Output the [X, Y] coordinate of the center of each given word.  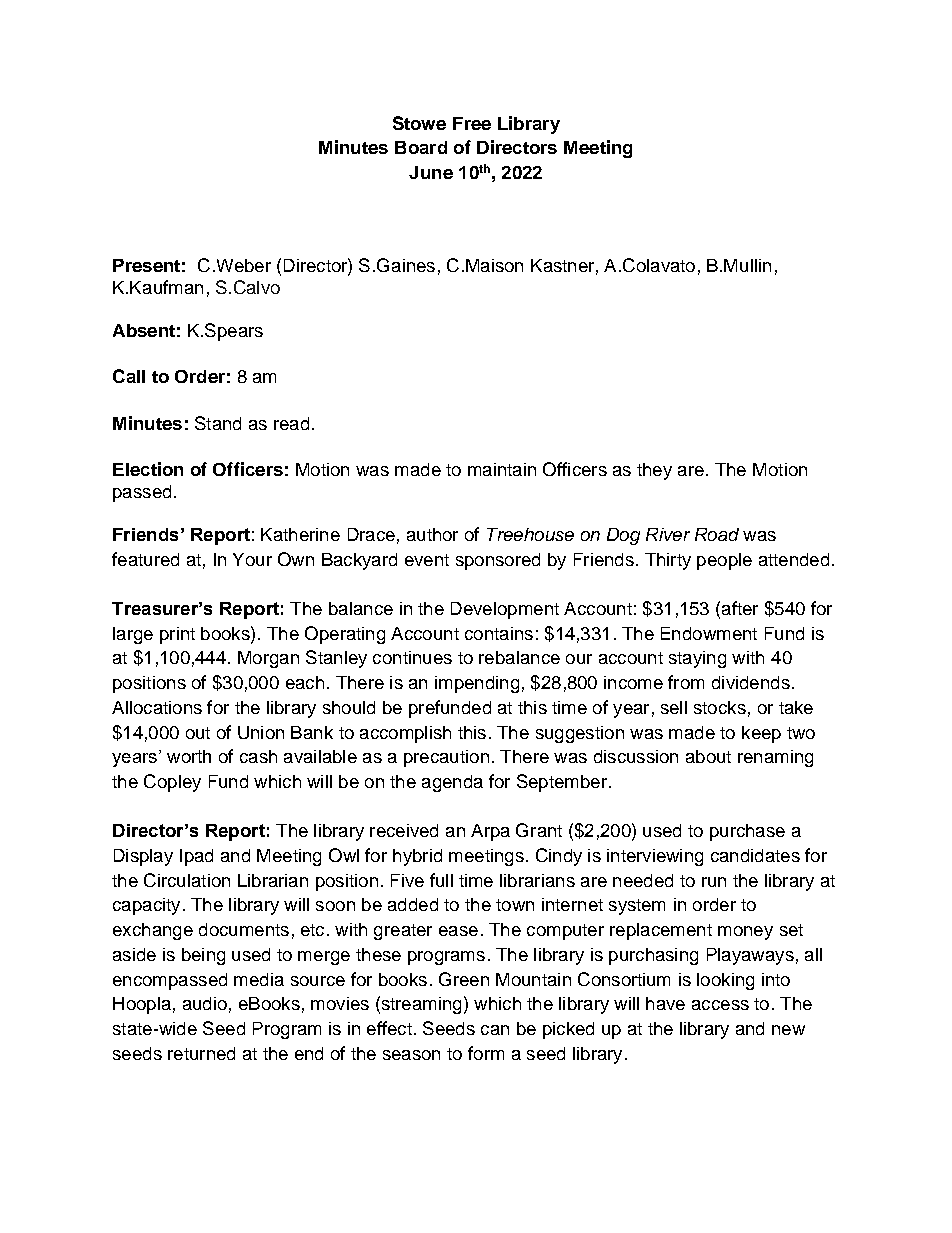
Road [717, 534]
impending [477, 684]
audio [205, 1003]
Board [421, 147]
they [654, 471]
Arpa [490, 832]
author [432, 534]
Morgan [268, 659]
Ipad [196, 857]
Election [148, 469]
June [431, 172]
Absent [144, 330]
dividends [751, 682]
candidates [755, 855]
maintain [502, 469]
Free [472, 123]
